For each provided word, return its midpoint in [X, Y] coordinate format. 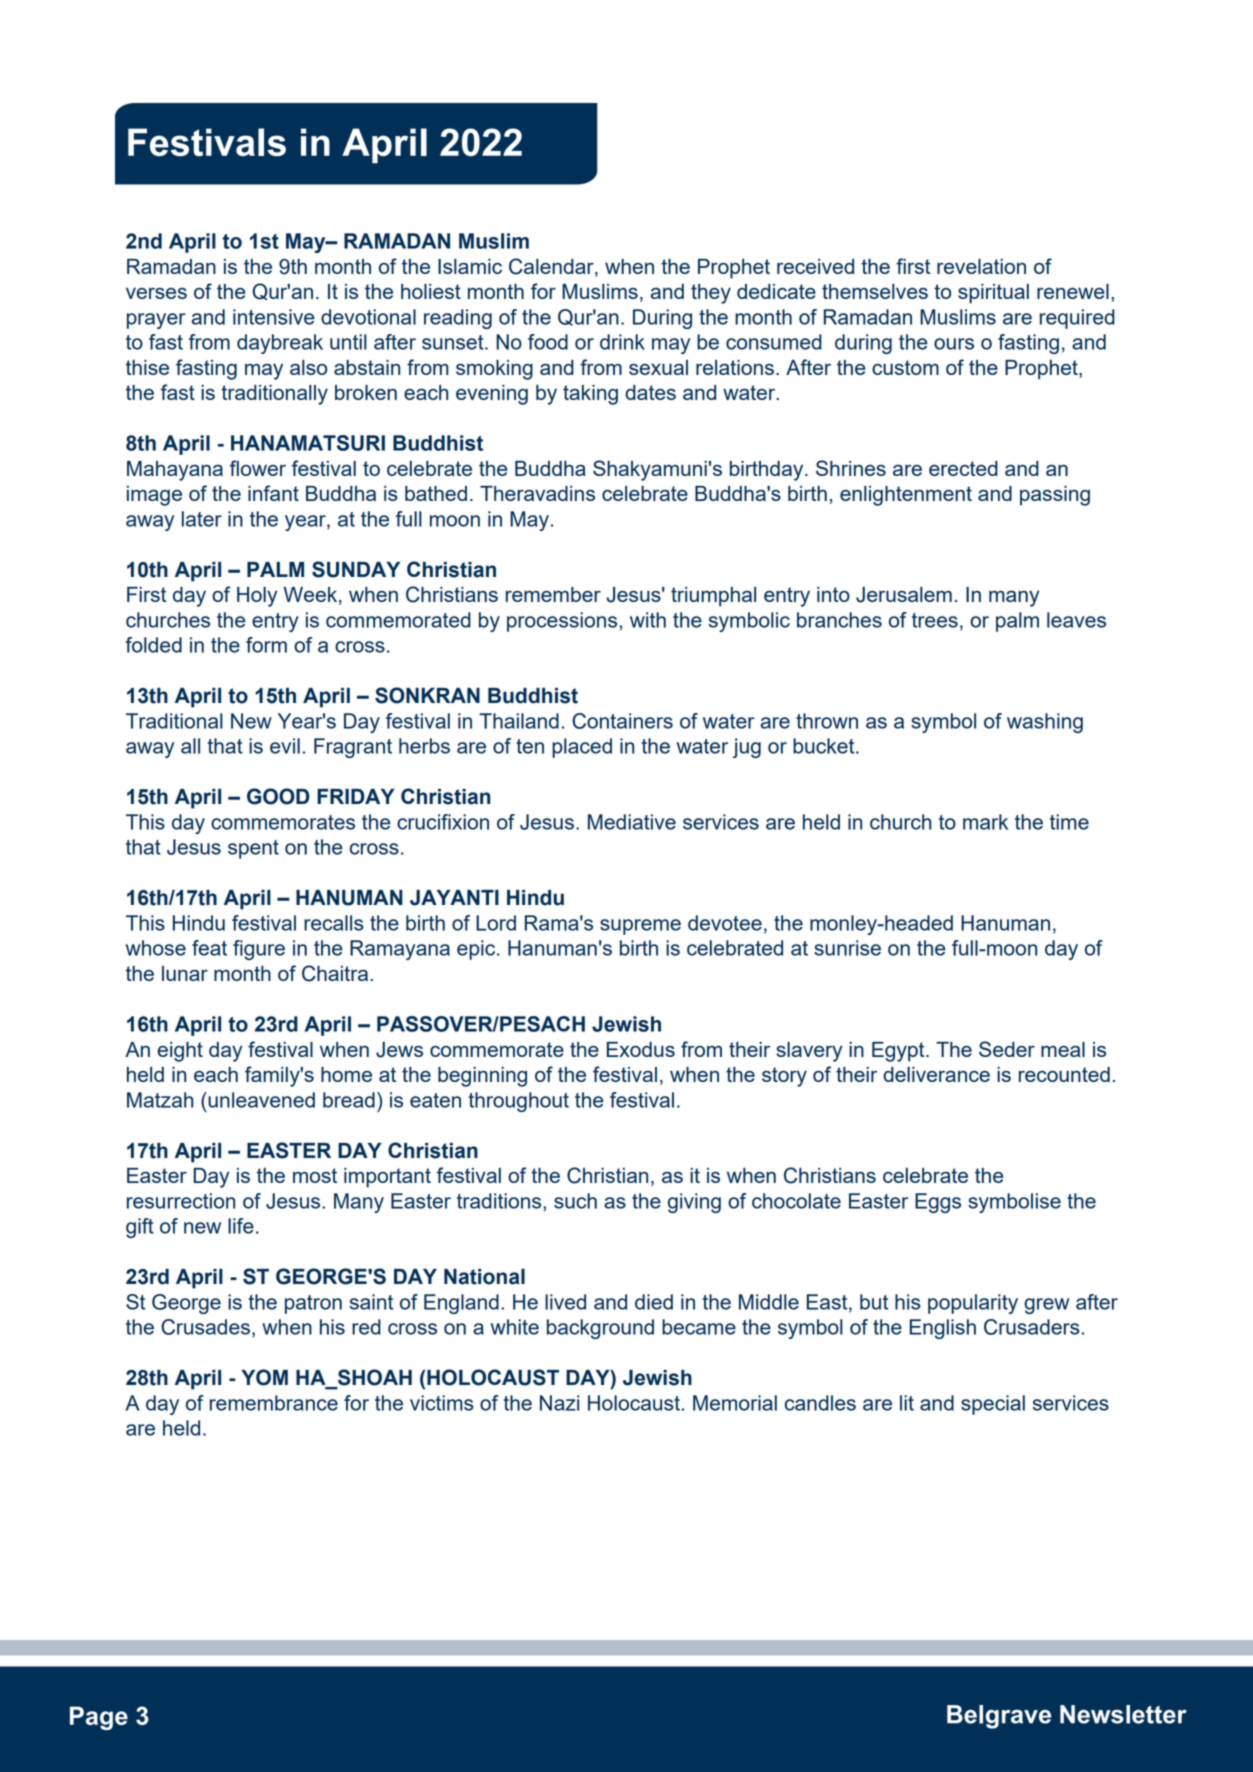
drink [622, 342]
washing [1045, 723]
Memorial [735, 1403]
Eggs [938, 1203]
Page [99, 1718]
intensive [274, 317]
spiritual [993, 294]
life [241, 1226]
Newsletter [1123, 1714]
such [575, 1201]
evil [285, 746]
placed [582, 748]
